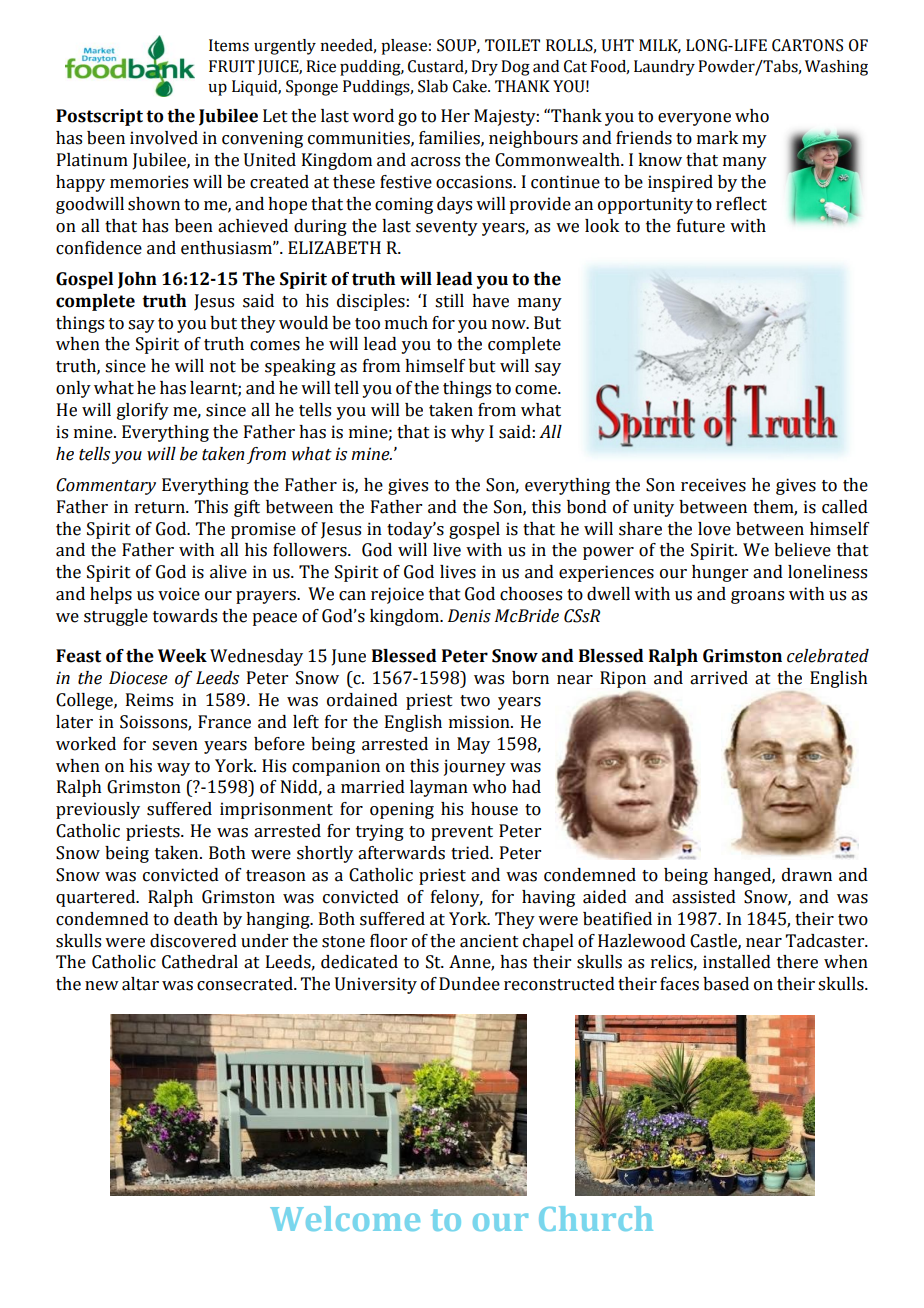 This page has height=1308, width=924. What do you see at coordinates (701, 226) in the page?
I see `future` at bounding box center [701, 226].
